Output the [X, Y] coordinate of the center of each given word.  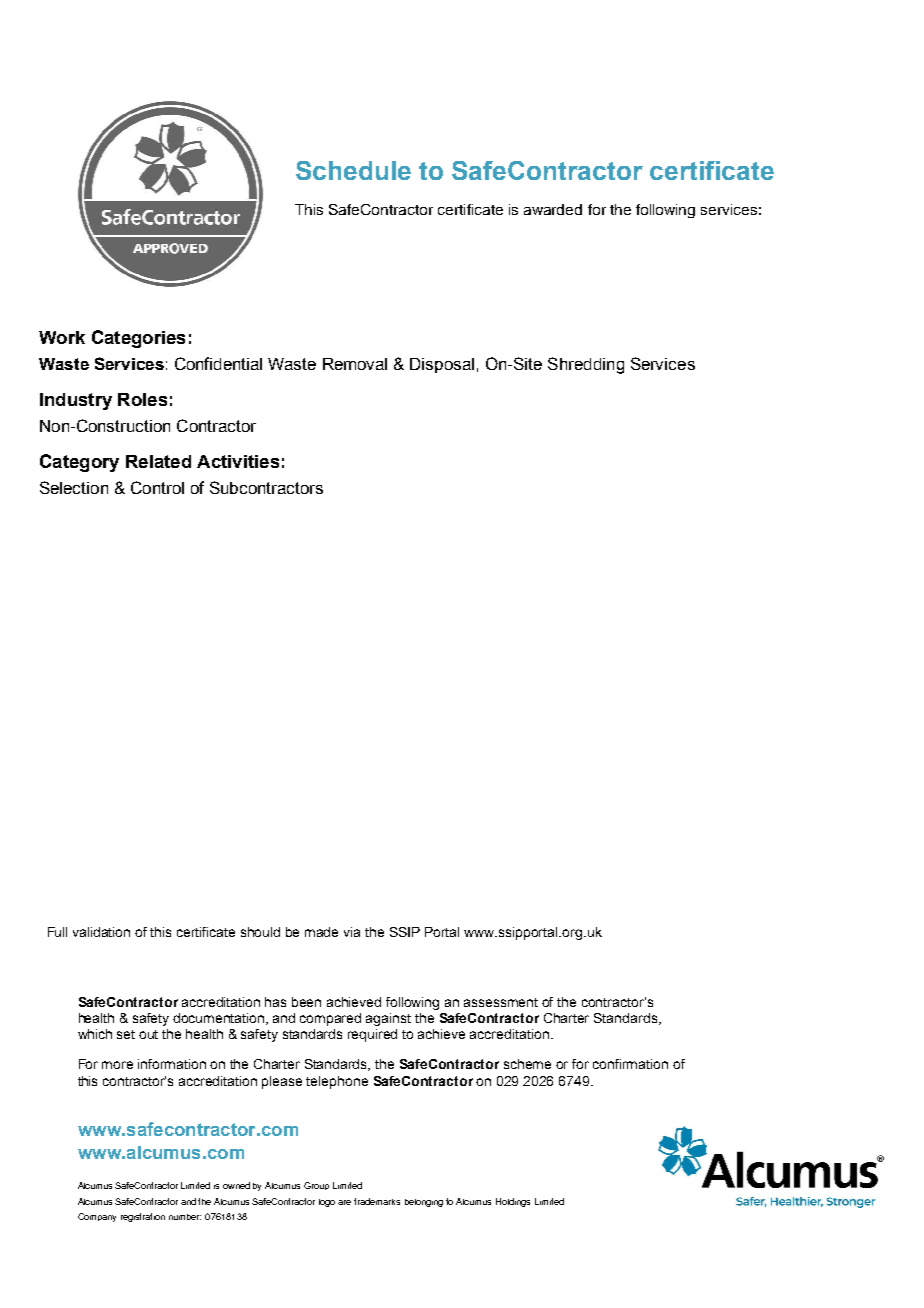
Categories [138, 339]
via [352, 932]
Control [157, 487]
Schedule [353, 170]
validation [101, 932]
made [321, 932]
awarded [553, 209]
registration [143, 1217]
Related [158, 461]
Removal [355, 364]
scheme [527, 1064]
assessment [501, 1002]
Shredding [586, 365]
